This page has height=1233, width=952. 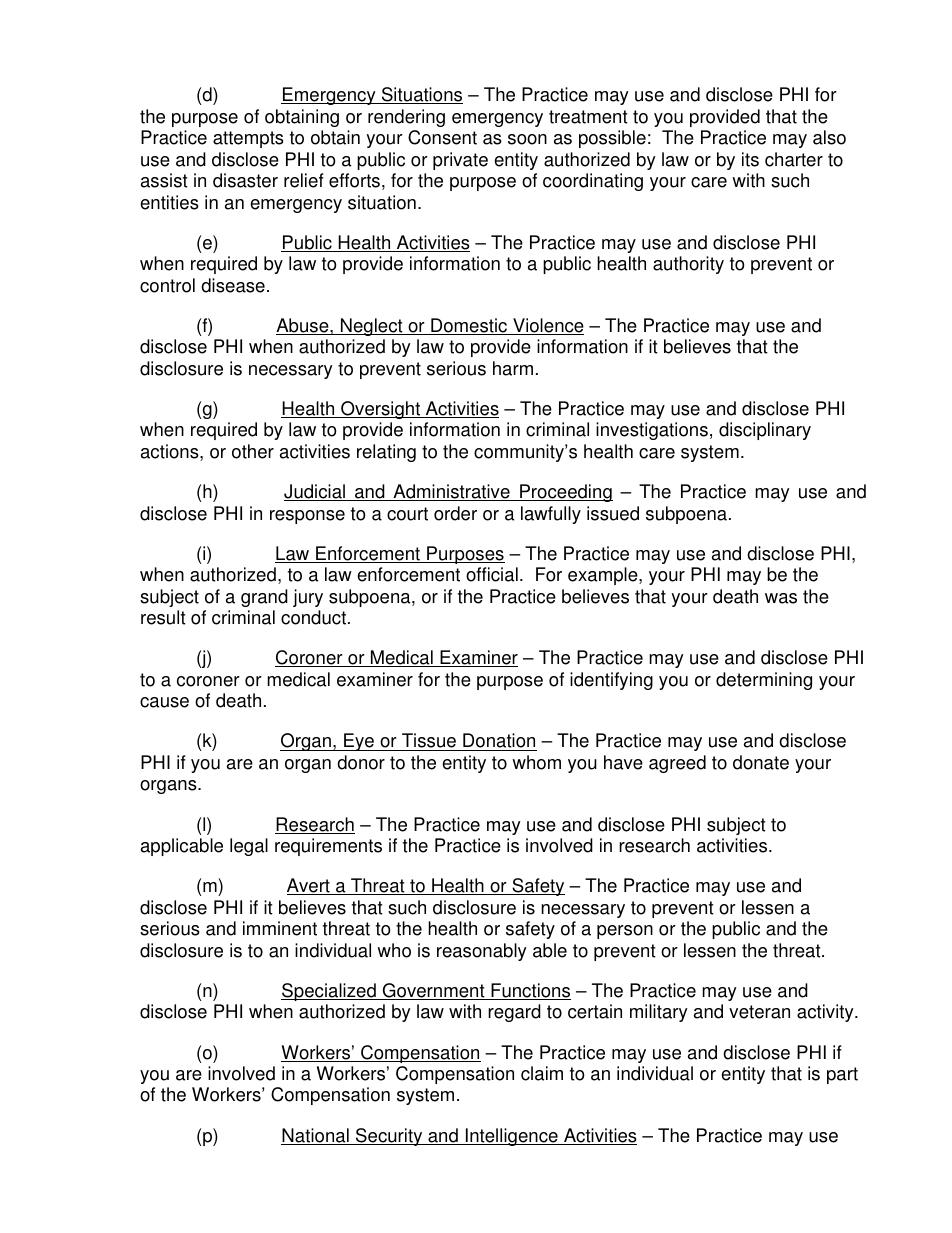 I want to click on its, so click(x=750, y=159).
